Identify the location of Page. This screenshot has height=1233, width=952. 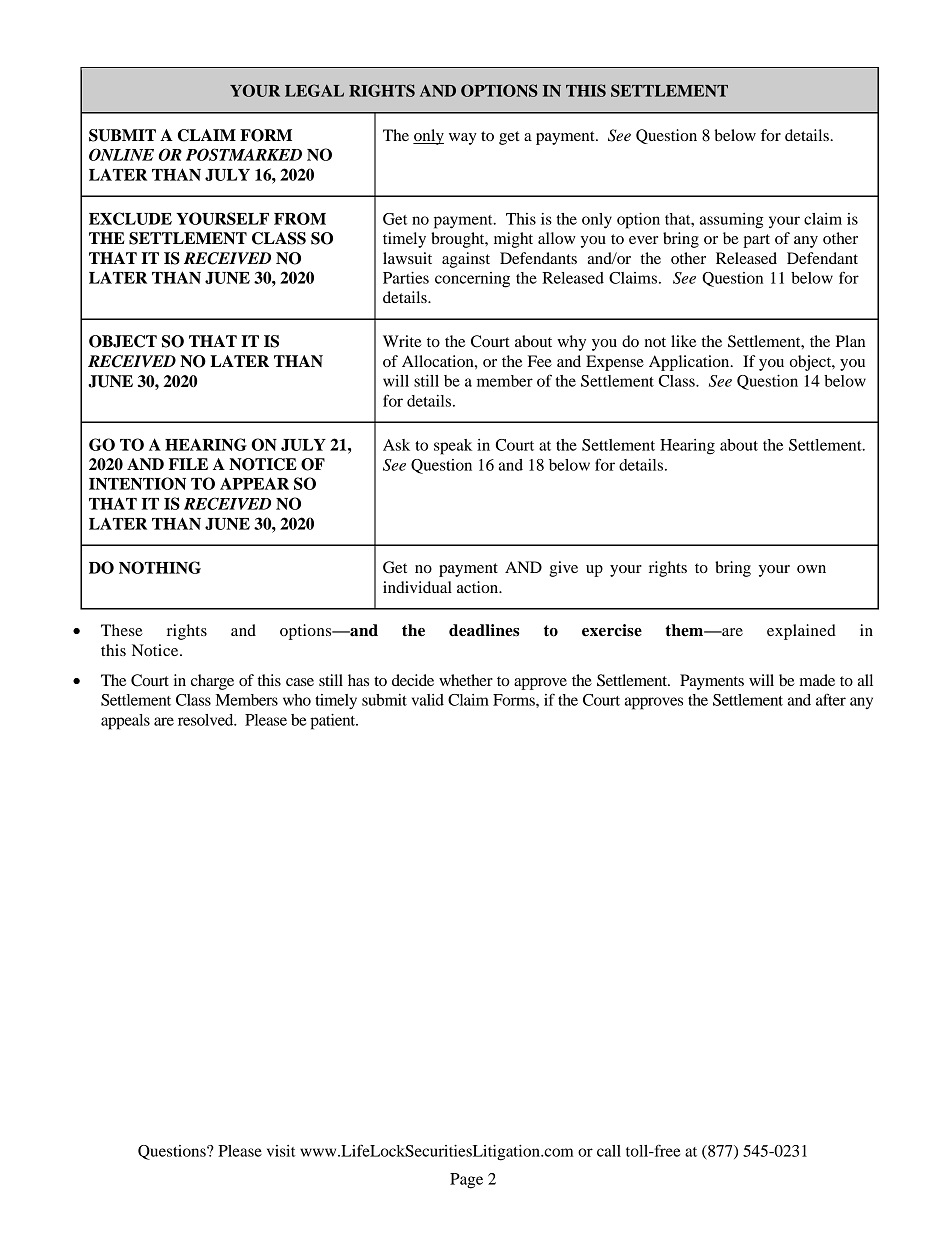
(466, 1181).
